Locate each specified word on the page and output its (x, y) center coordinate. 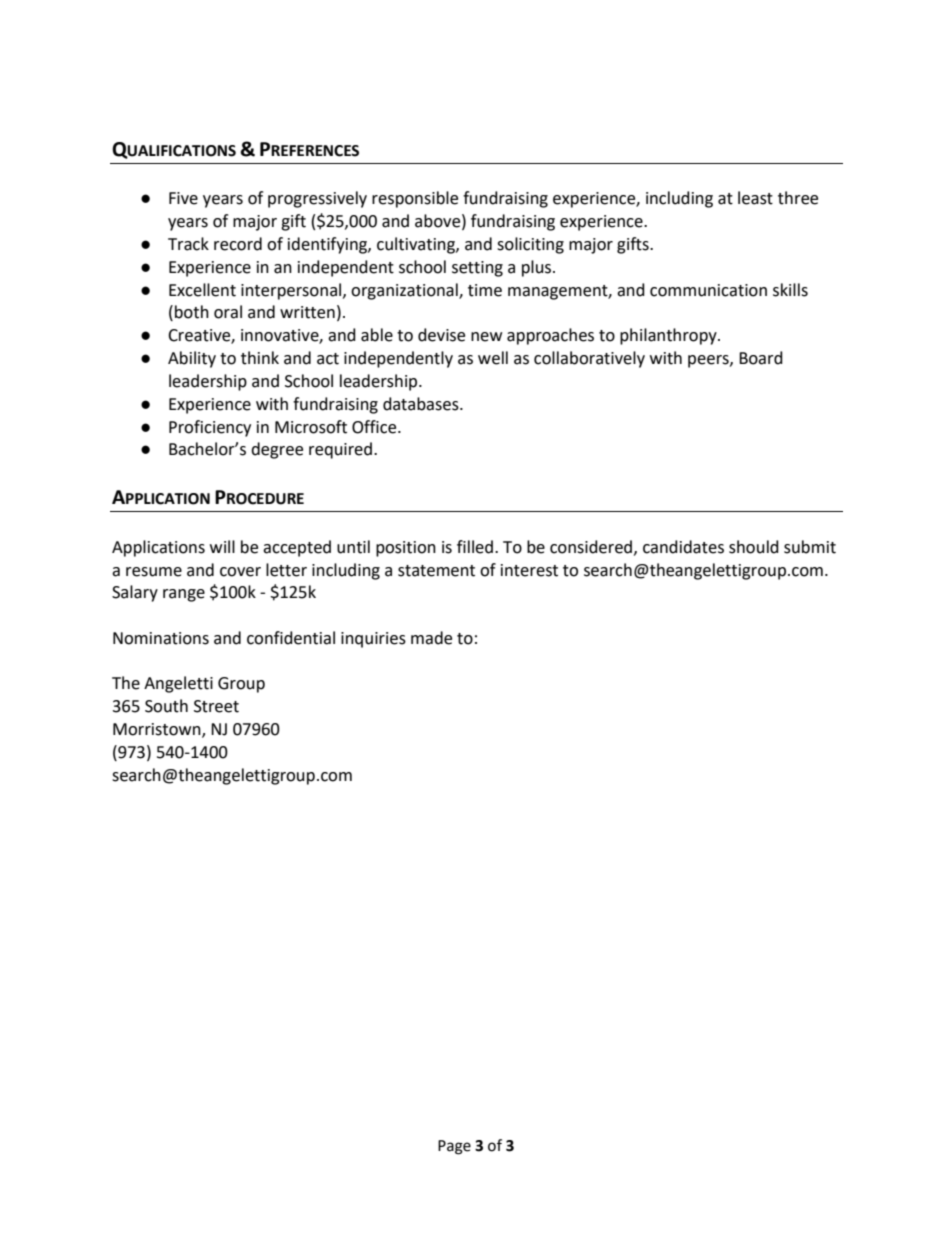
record (238, 244)
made (431, 638)
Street (216, 706)
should (754, 547)
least (755, 198)
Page (454, 1147)
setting (477, 269)
